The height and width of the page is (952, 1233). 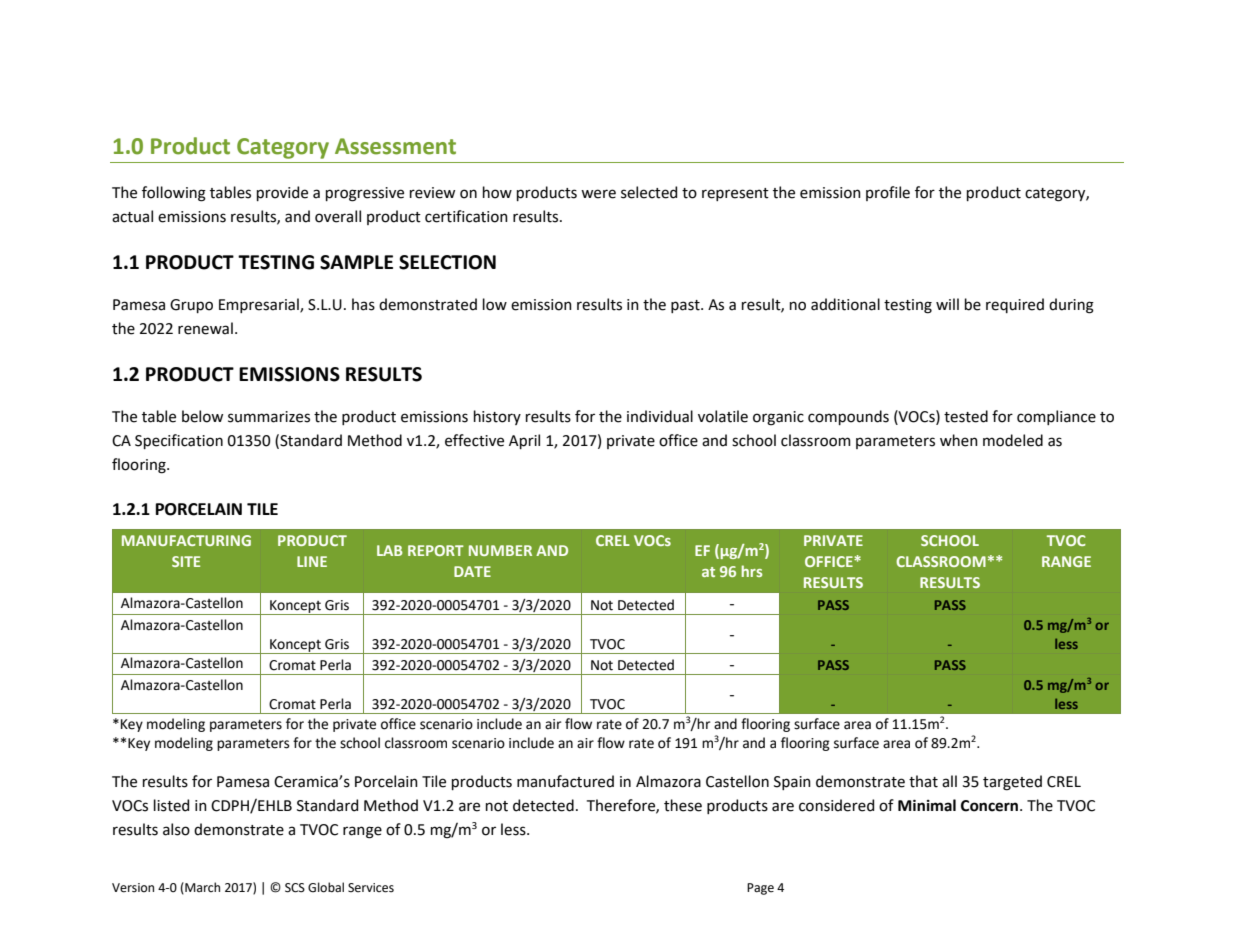 What do you see at coordinates (752, 571) in the page?
I see `hrs` at bounding box center [752, 571].
